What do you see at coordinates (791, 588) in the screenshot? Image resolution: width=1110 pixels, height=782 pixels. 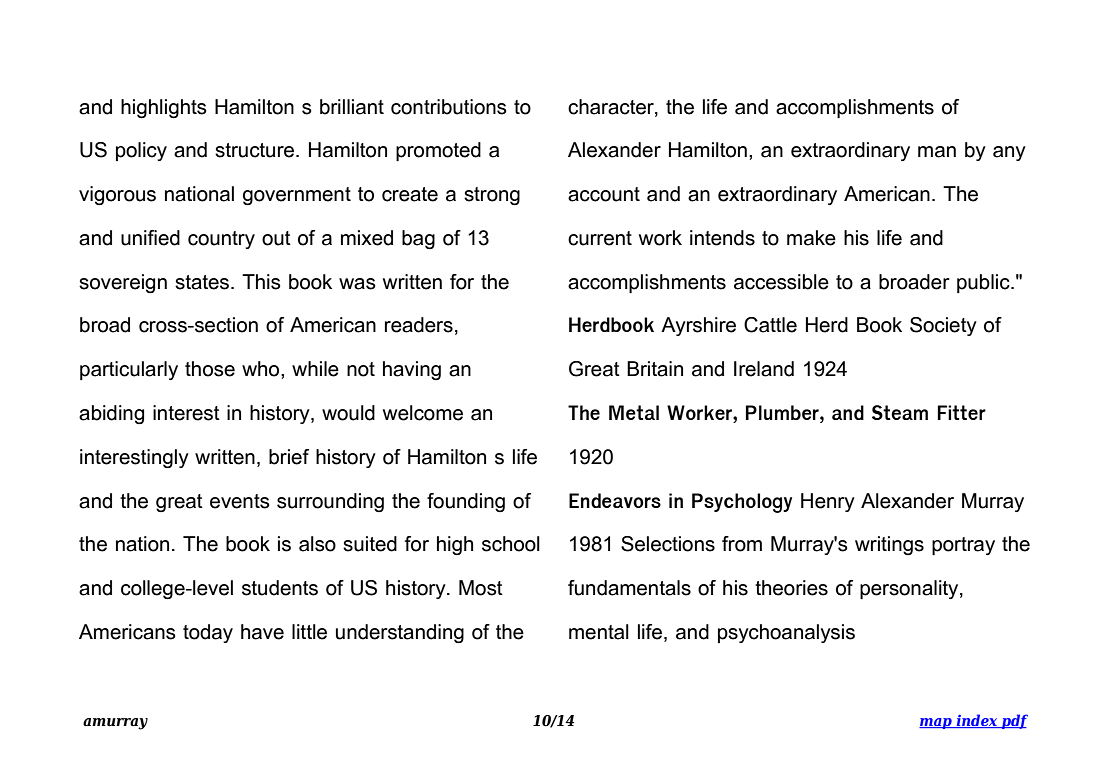 I see `theories` at bounding box center [791, 588].
